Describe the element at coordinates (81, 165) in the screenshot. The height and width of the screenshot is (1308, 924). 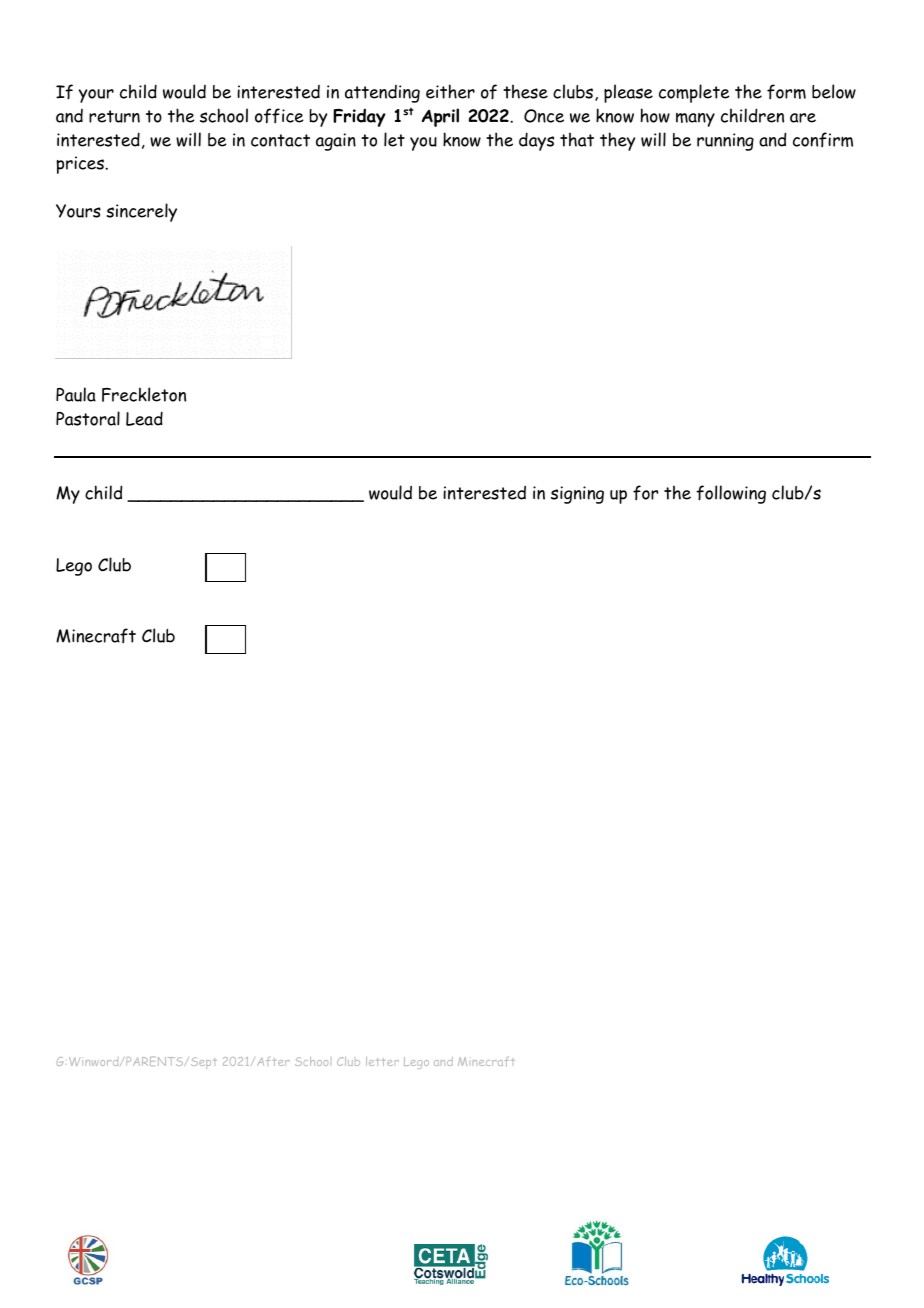
I see `prices` at that location.
